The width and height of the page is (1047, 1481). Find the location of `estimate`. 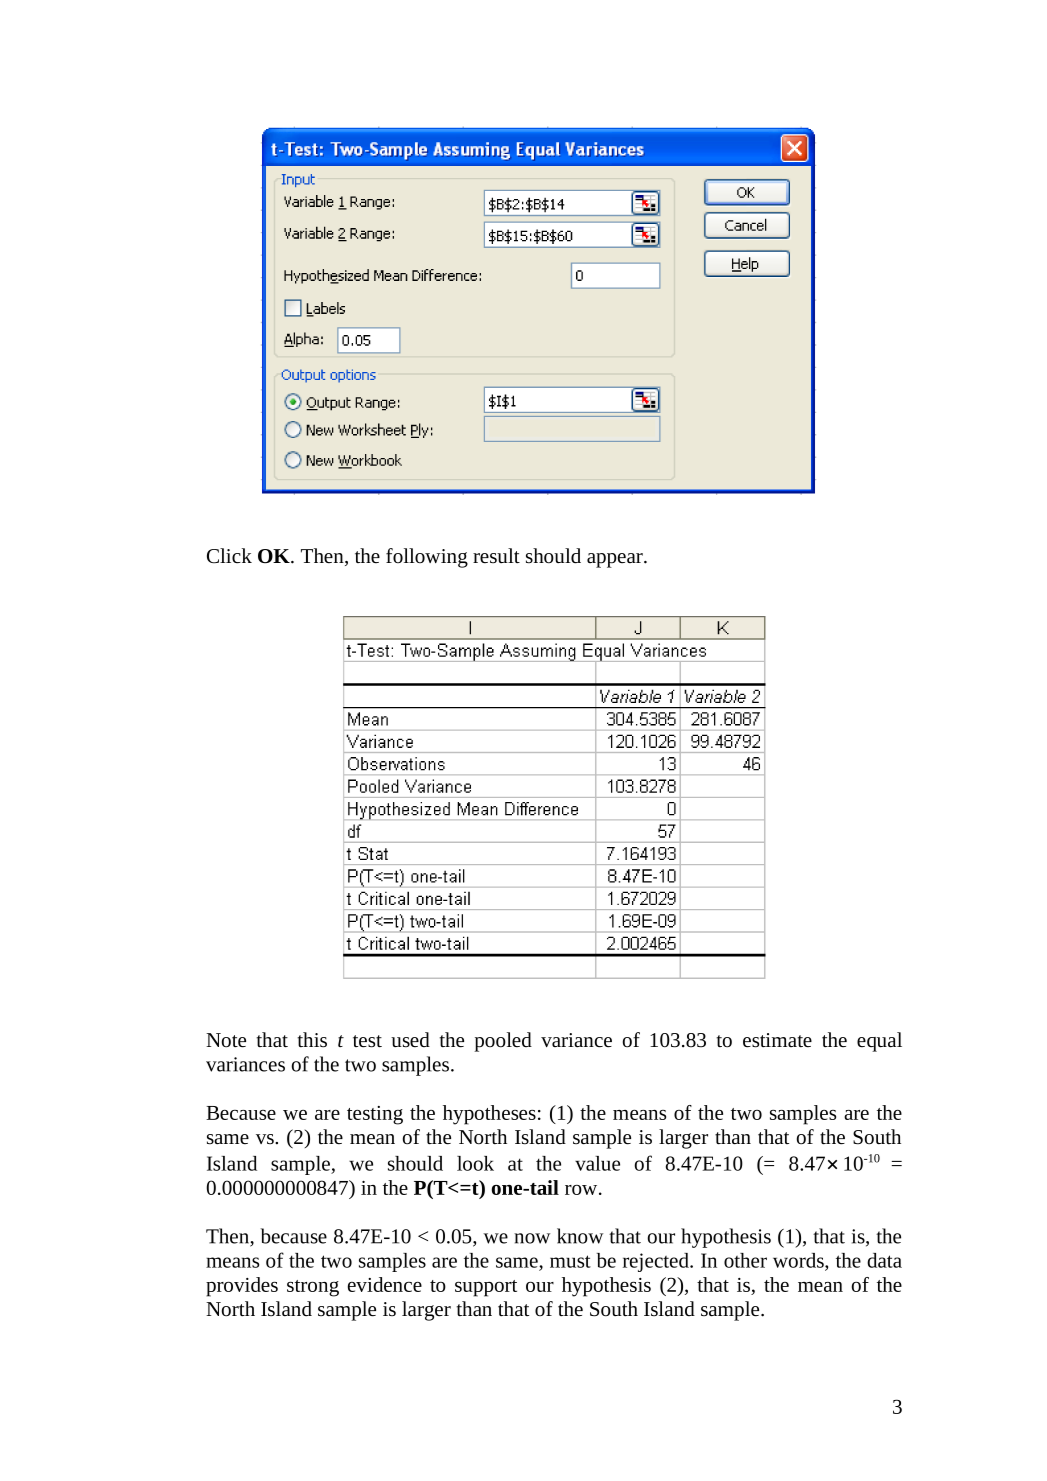

estimate is located at coordinates (777, 1040).
